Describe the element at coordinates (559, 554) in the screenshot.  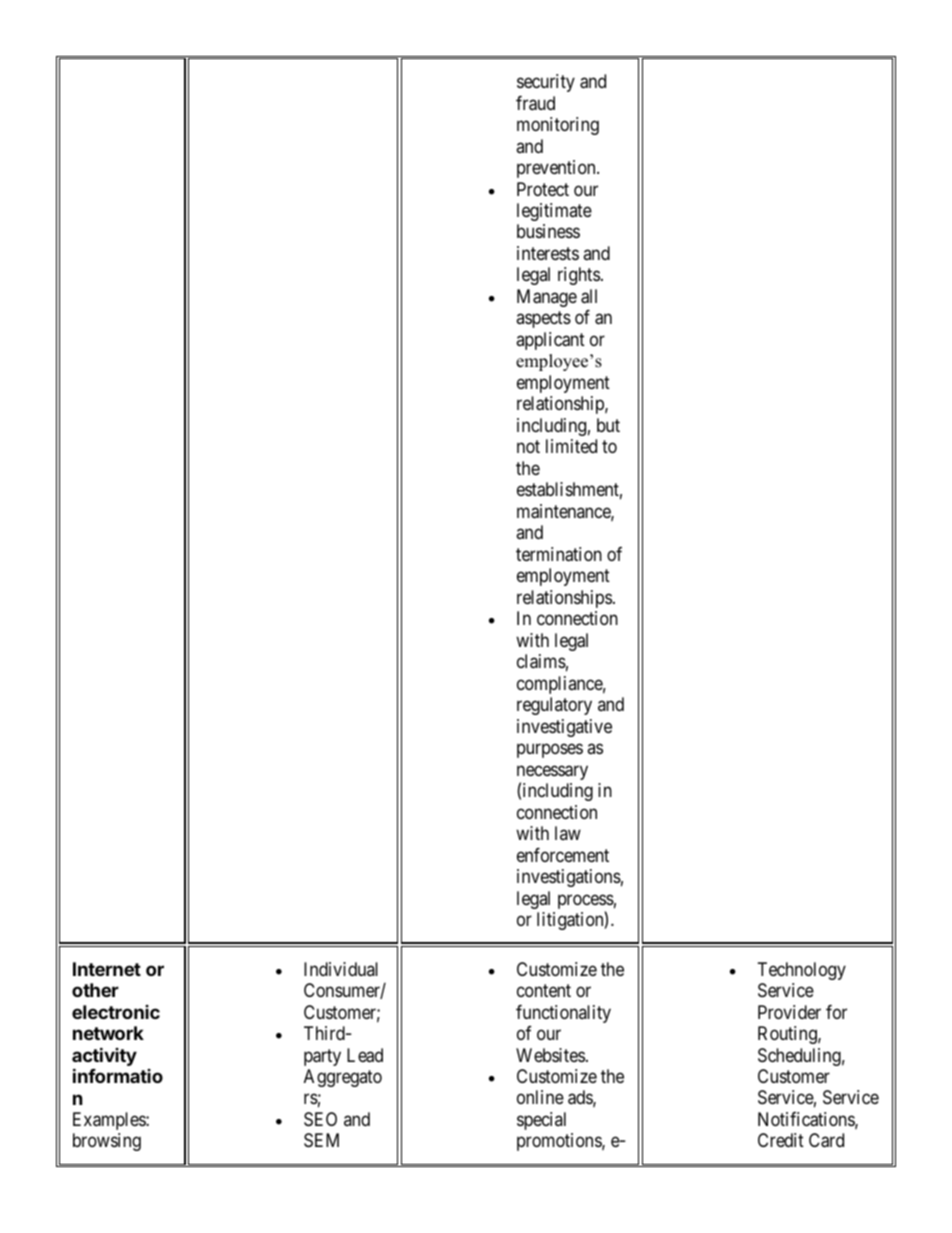
I see `termination` at that location.
